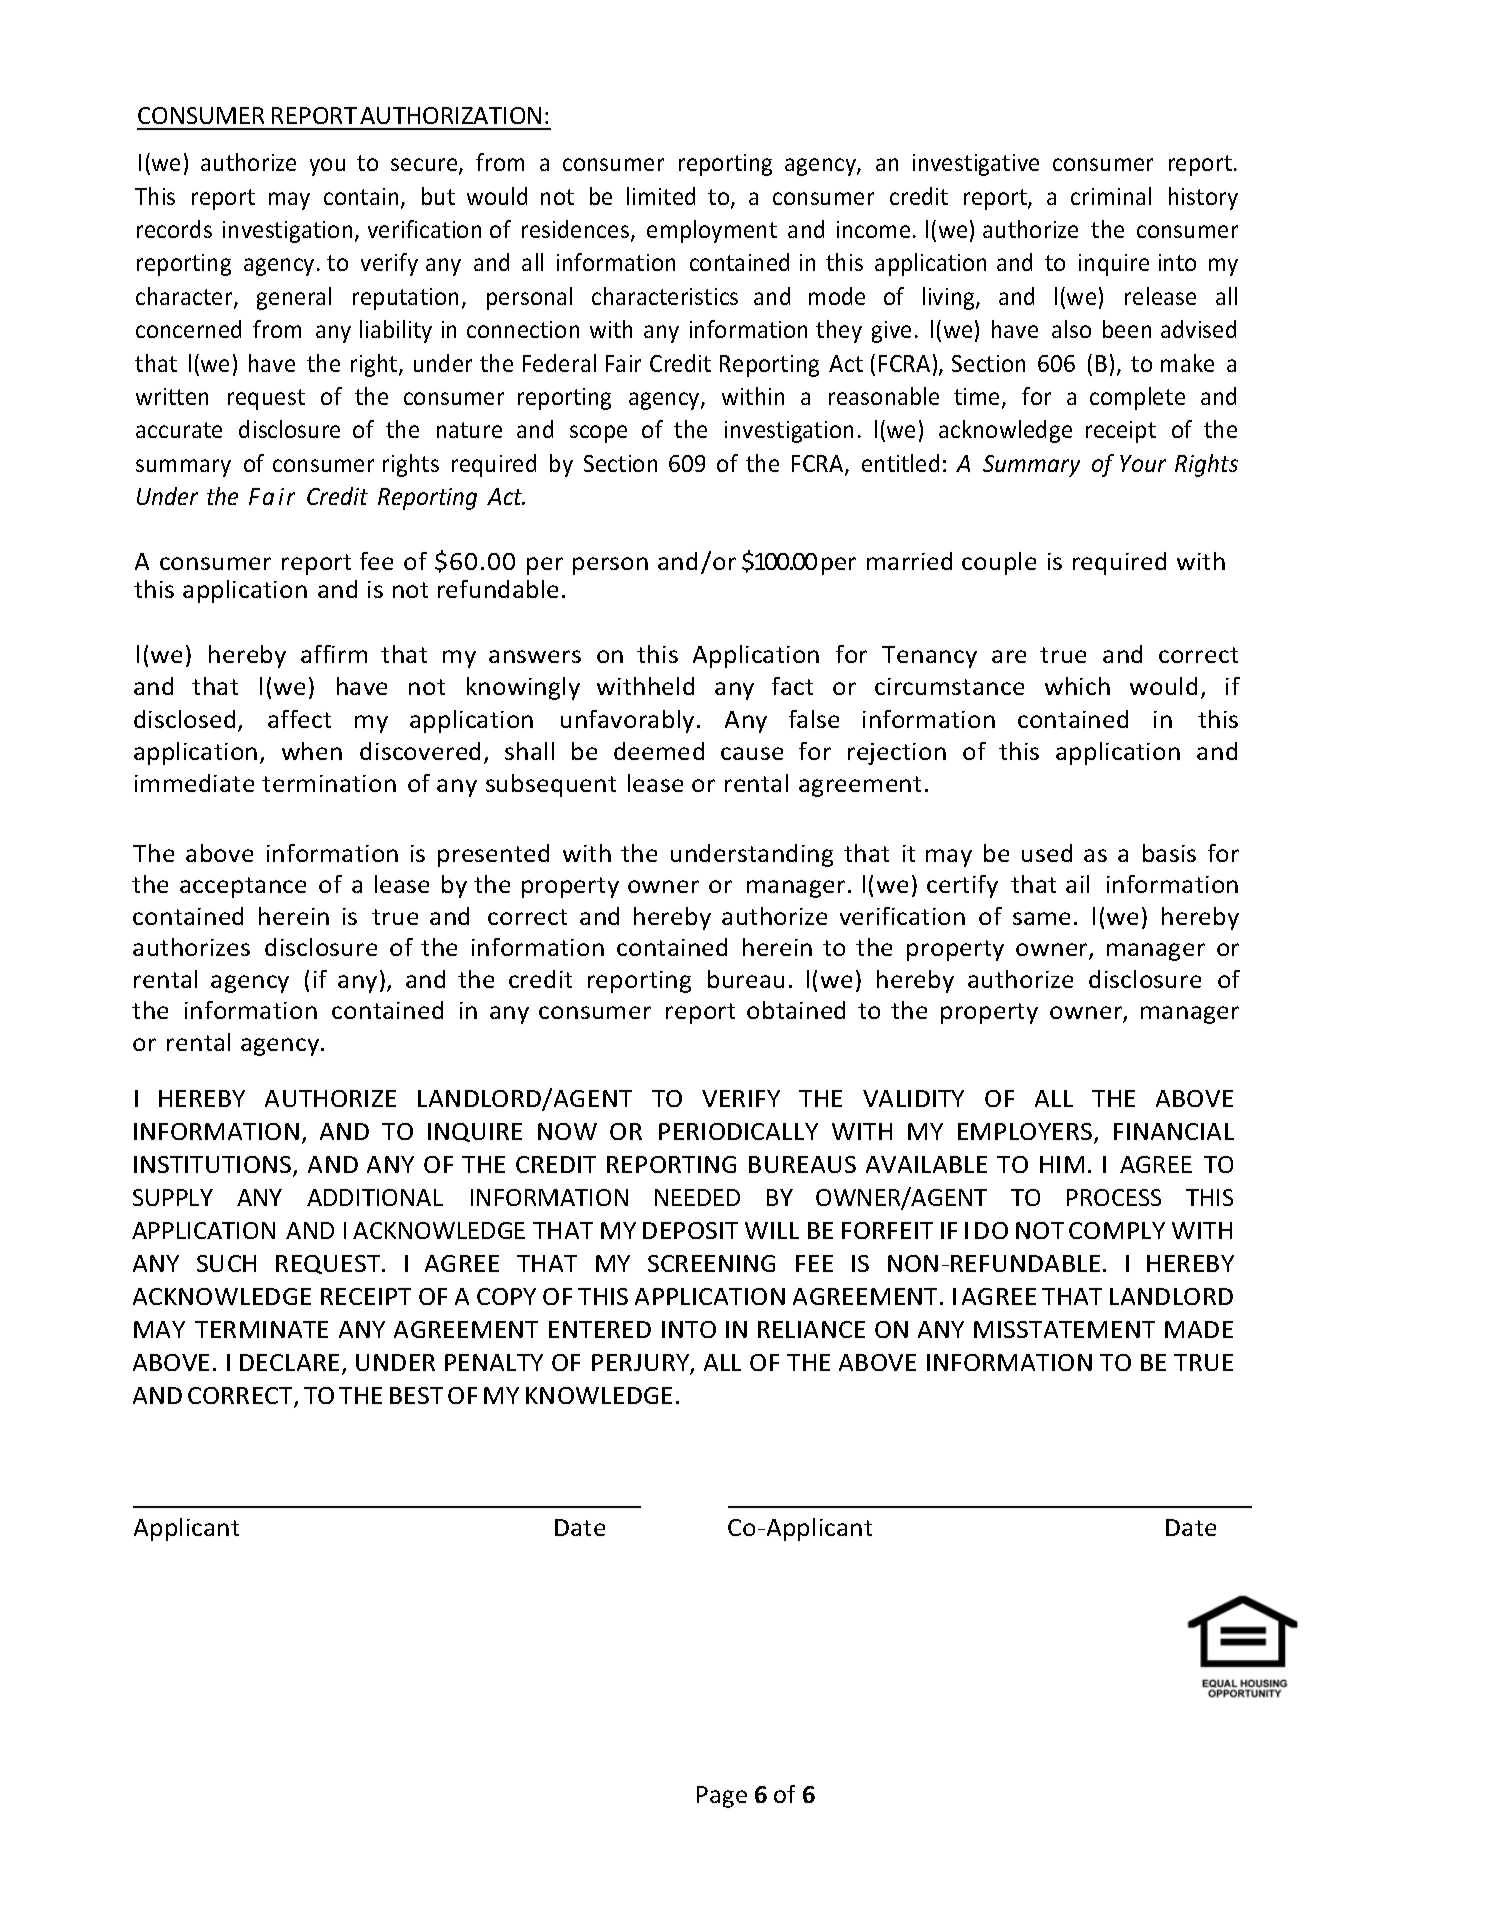  What do you see at coordinates (722, 1797) in the page?
I see `Page` at bounding box center [722, 1797].
